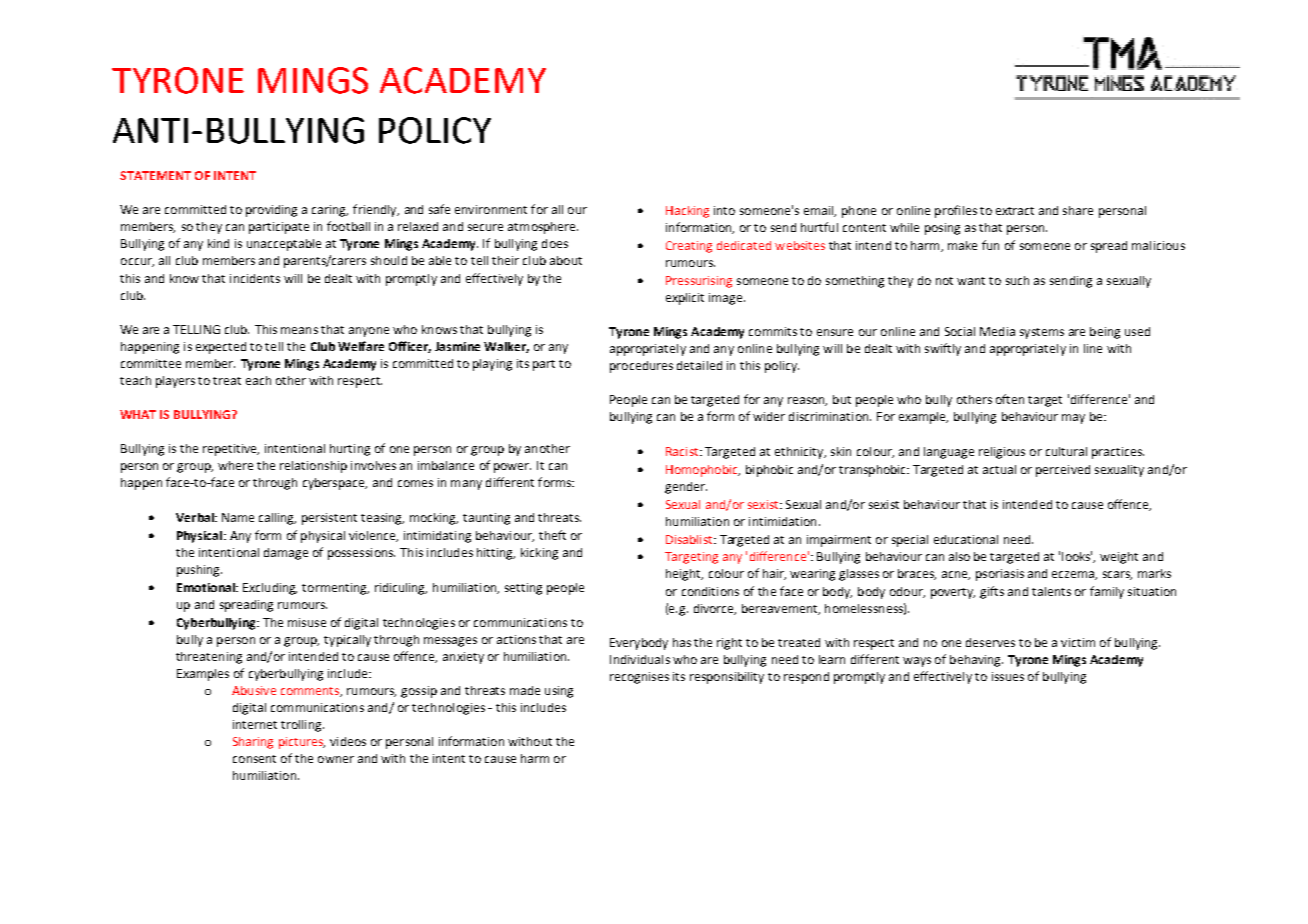 Image resolution: width=1308 pixels, height=924 pixels. Describe the element at coordinates (1077, 556) in the screenshot. I see `looks` at that location.
